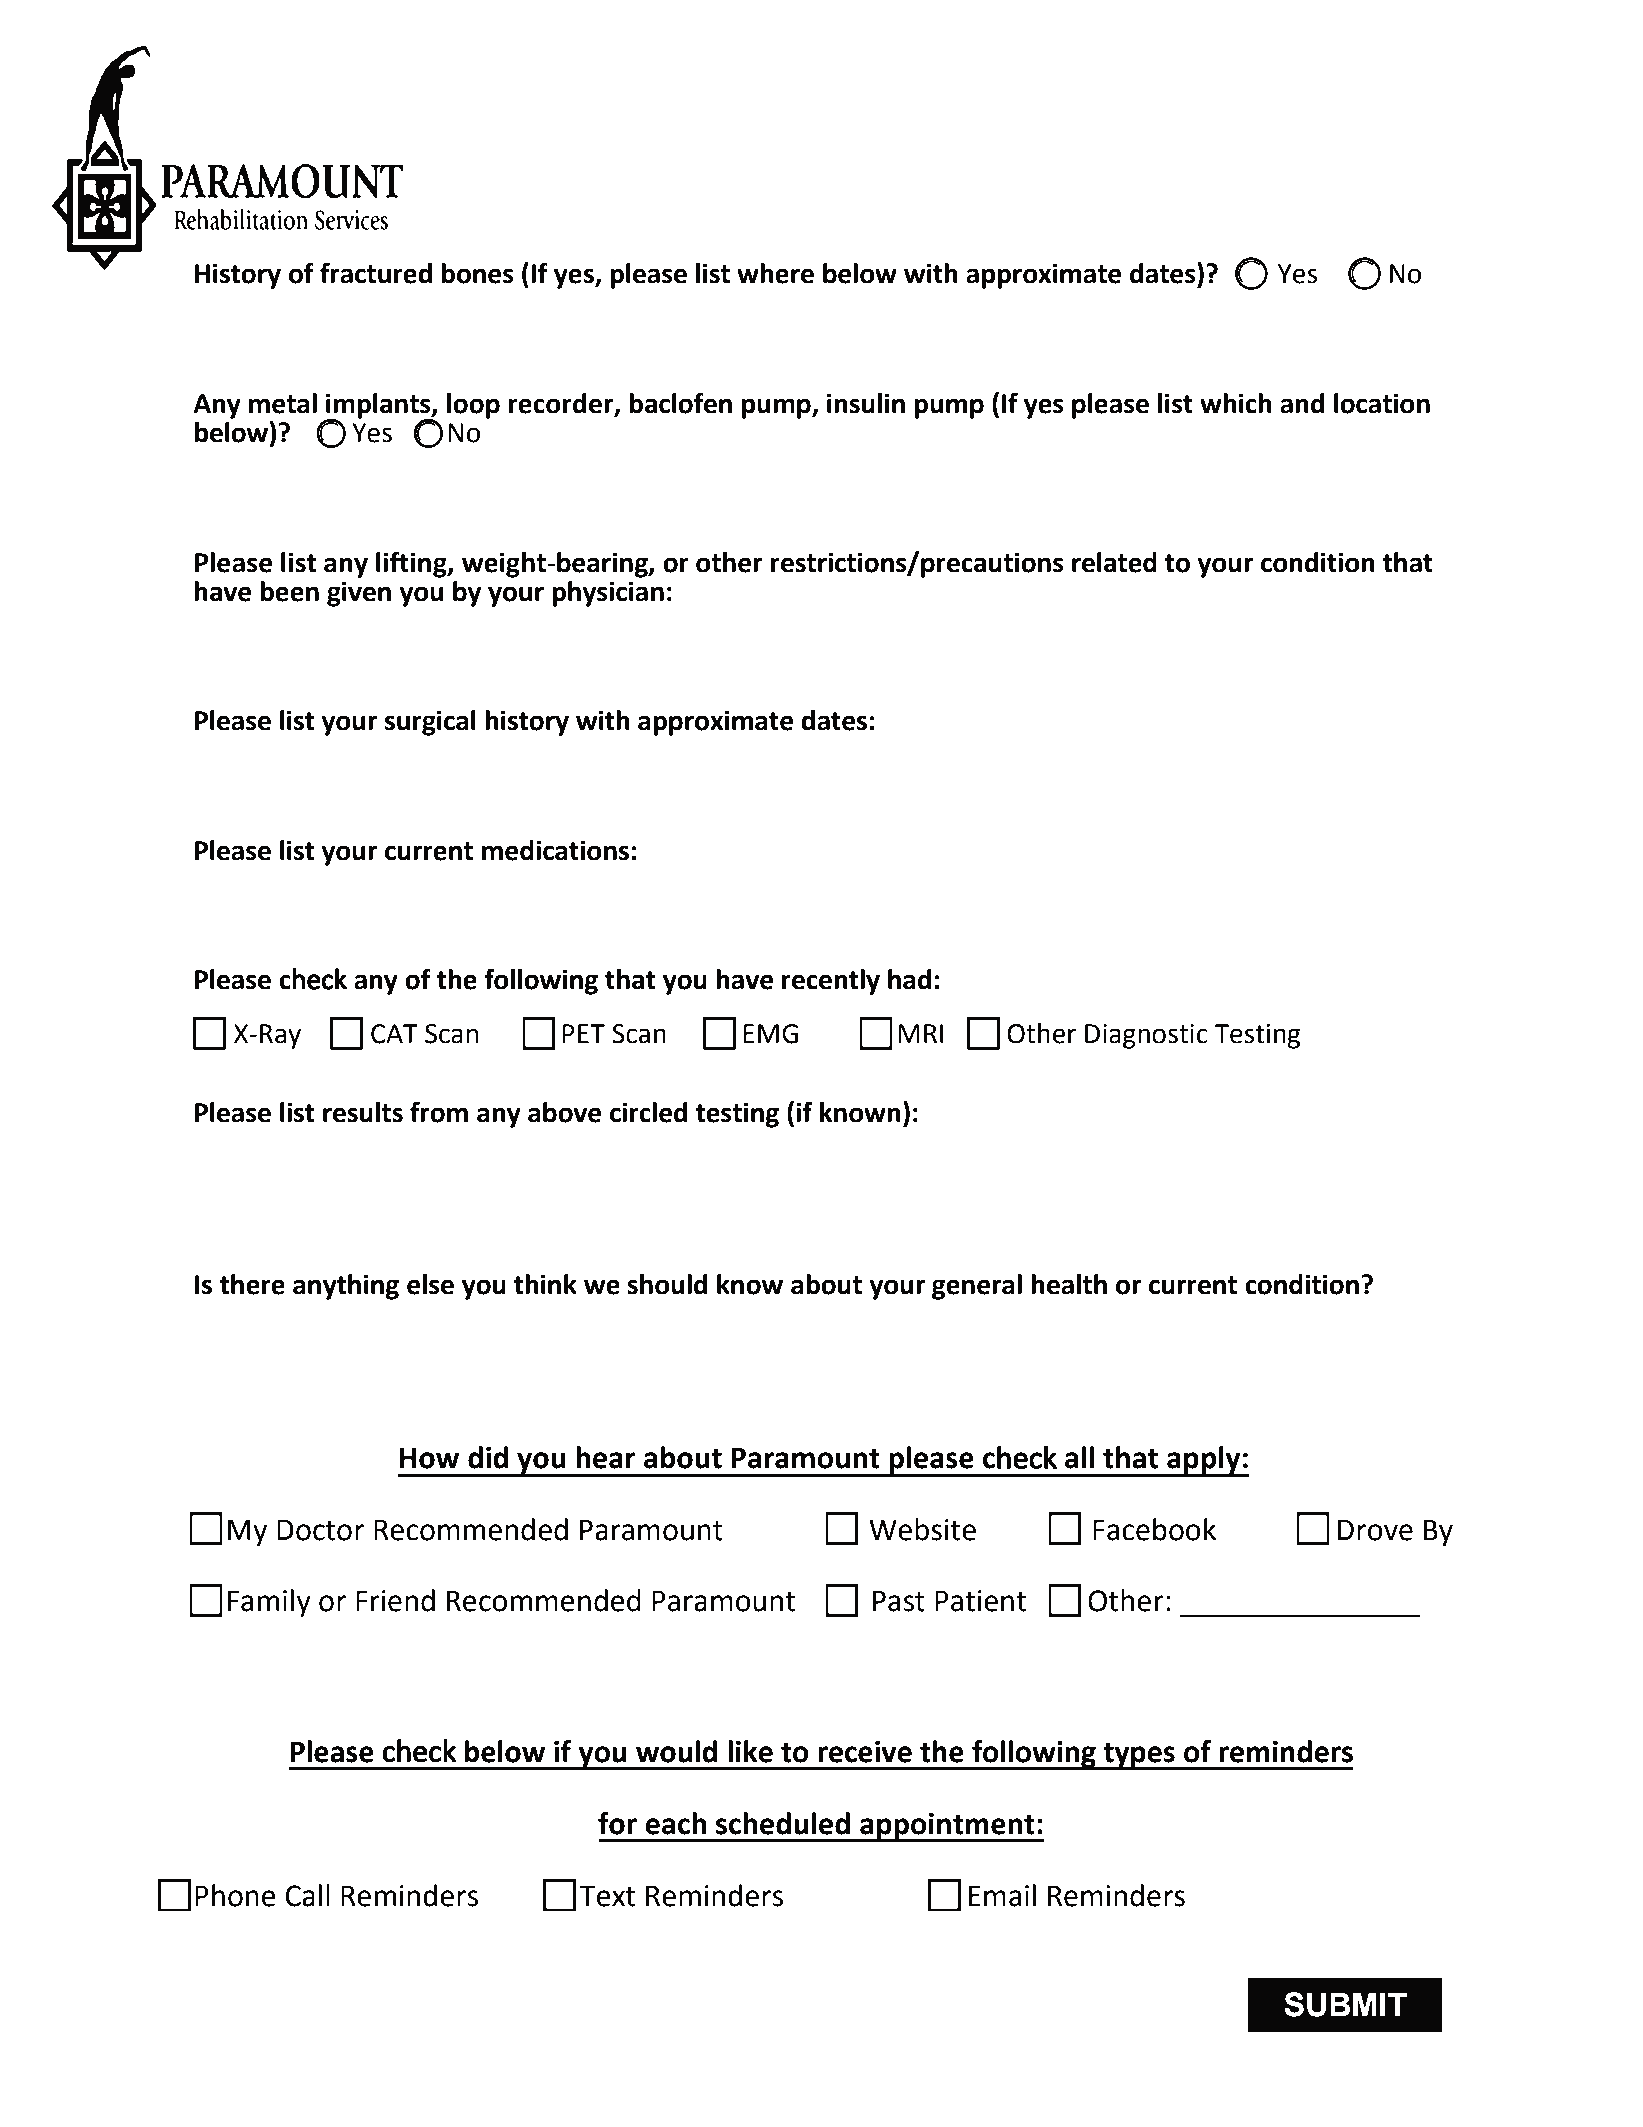  What do you see at coordinates (770, 1034) in the document?
I see `EMG` at bounding box center [770, 1034].
